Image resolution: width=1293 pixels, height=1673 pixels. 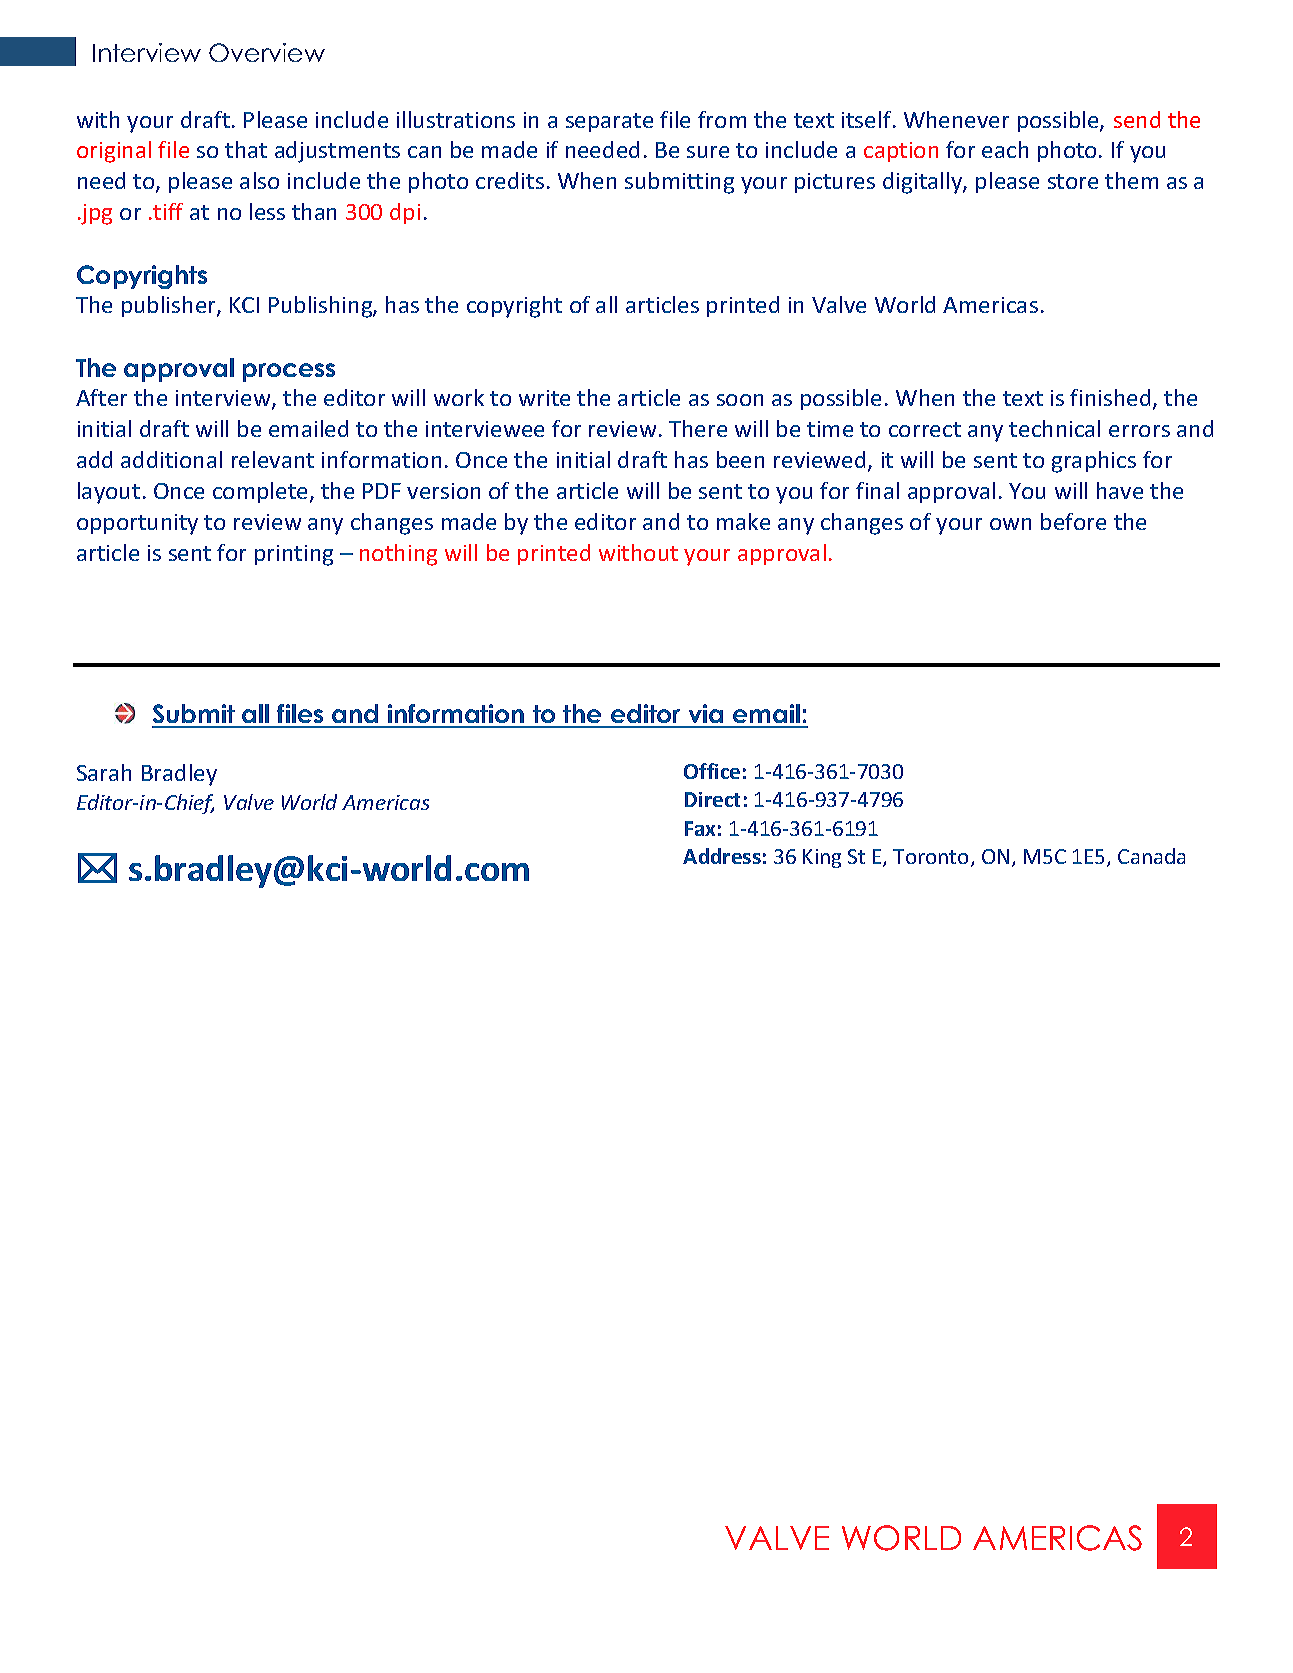 What do you see at coordinates (930, 856) in the image?
I see `Toronto` at bounding box center [930, 856].
